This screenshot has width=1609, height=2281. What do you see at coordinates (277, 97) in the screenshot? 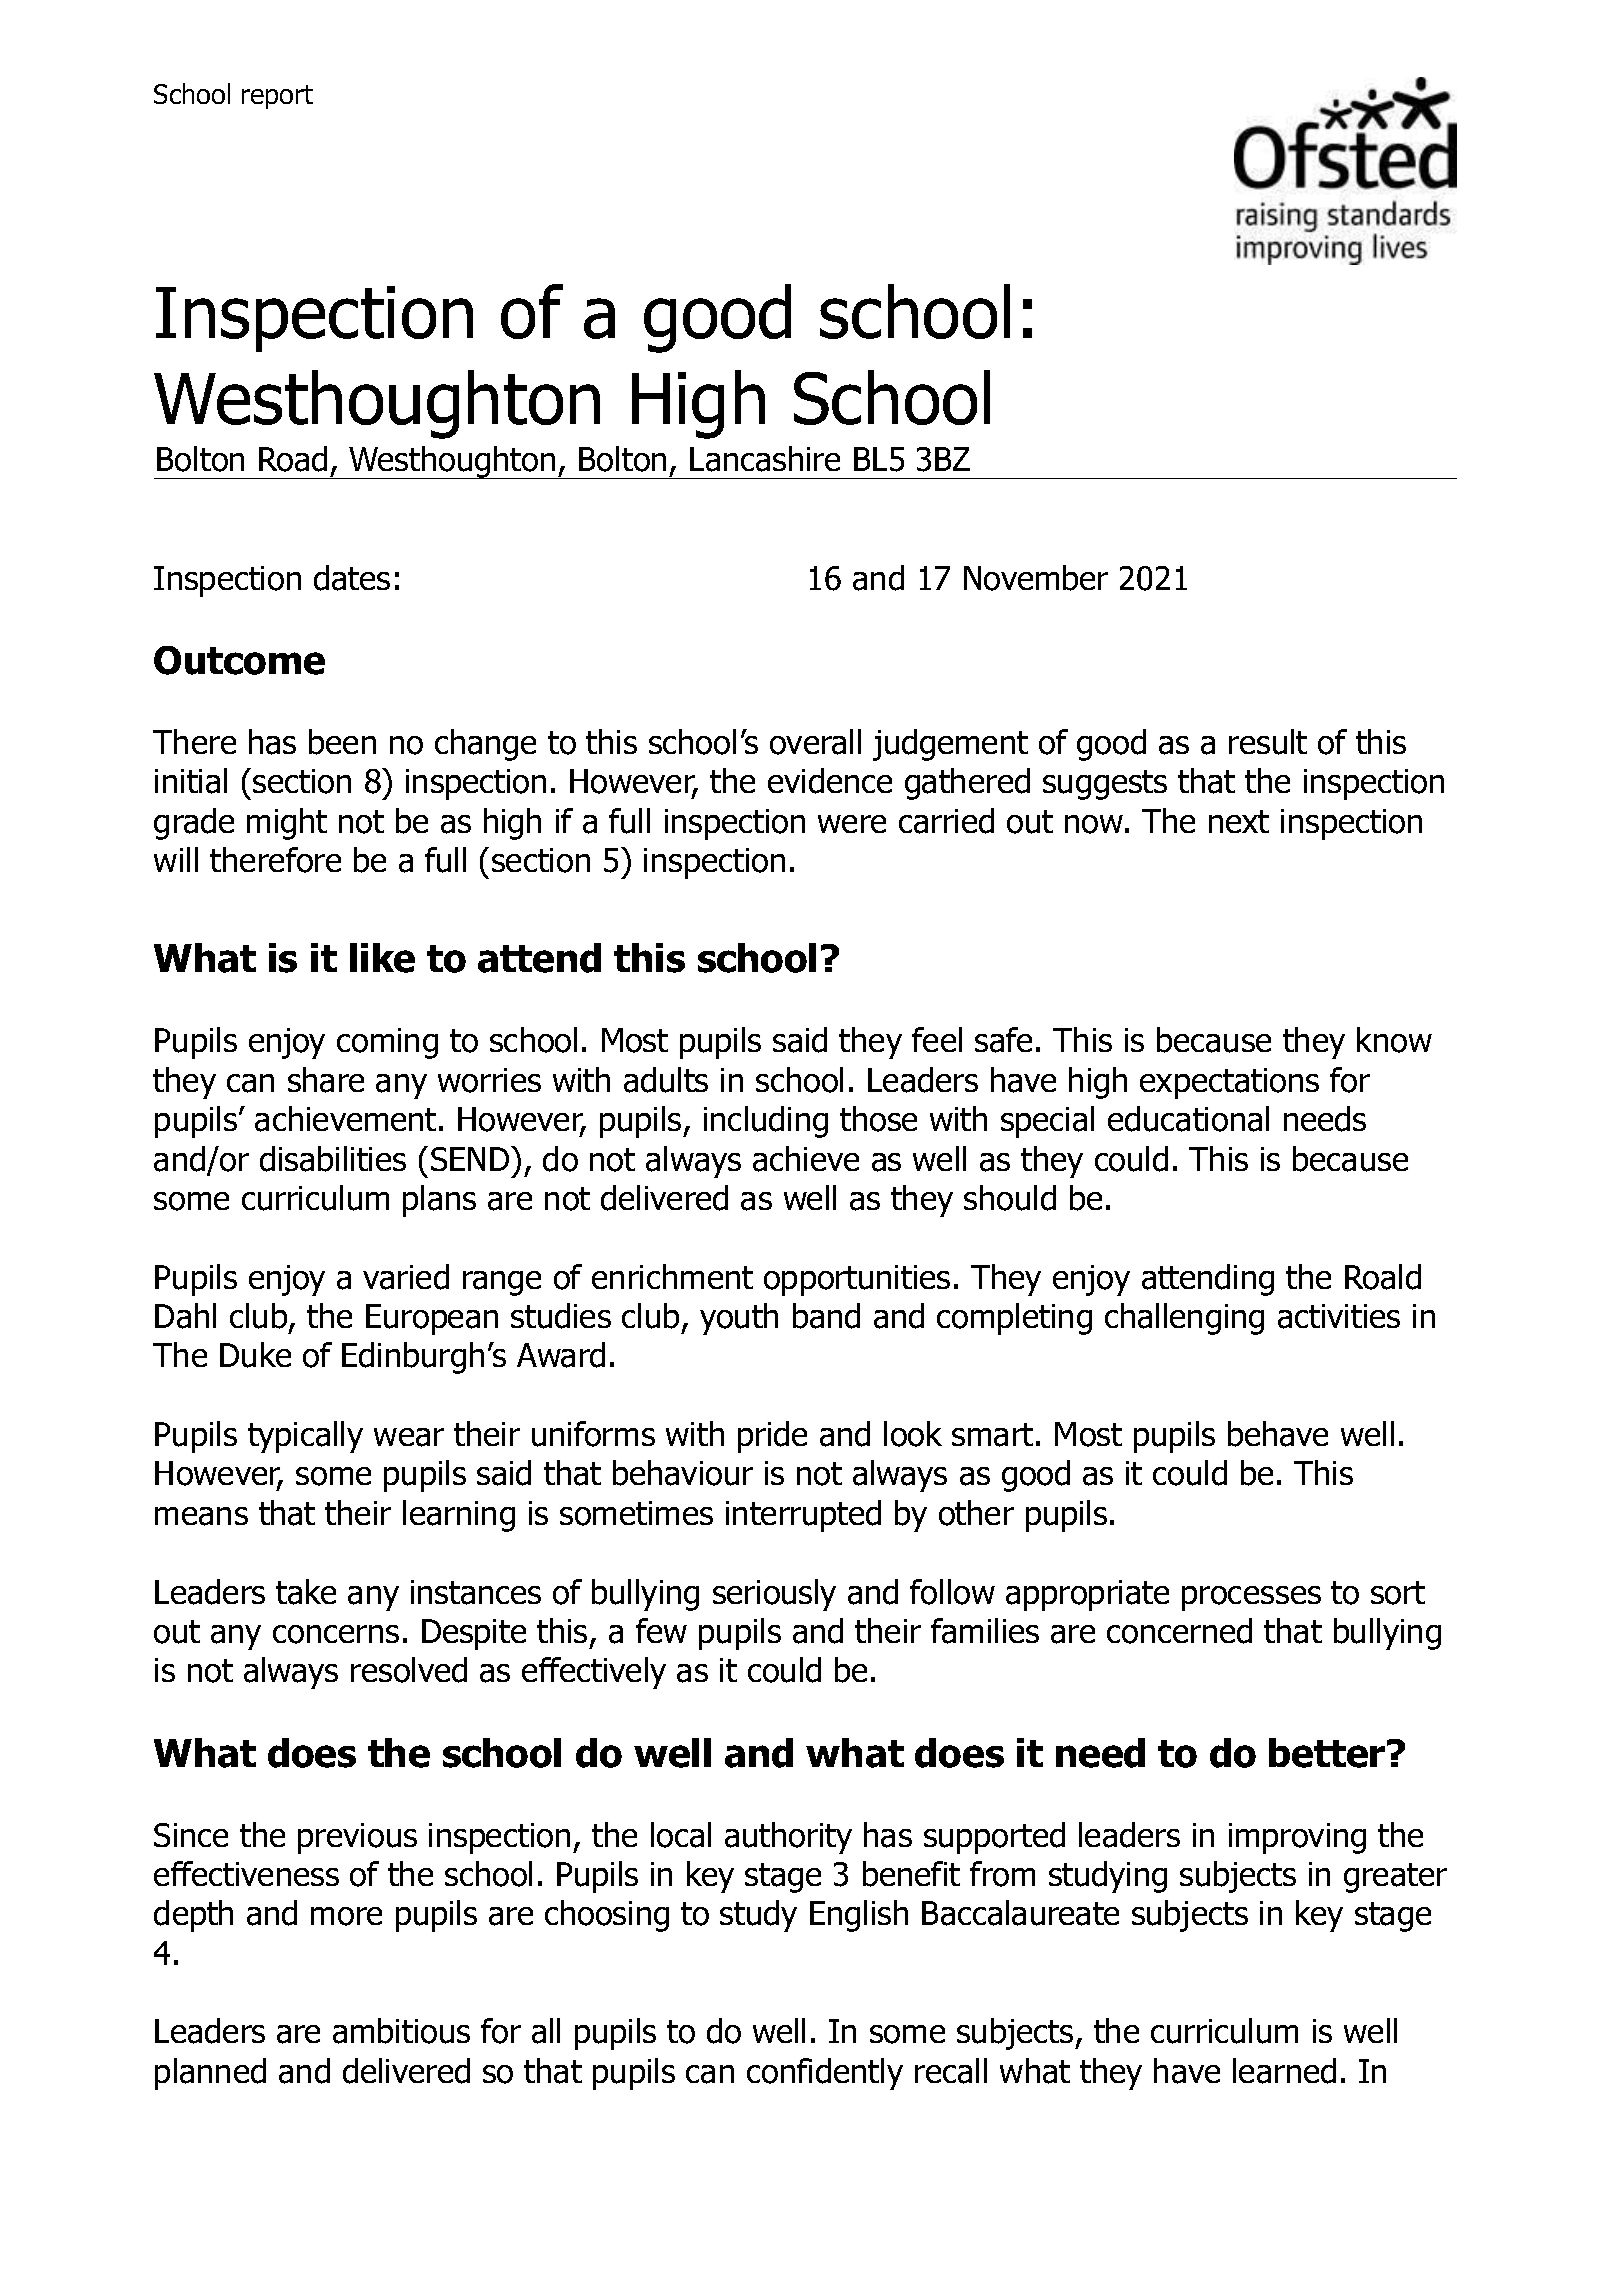
I see `report` at bounding box center [277, 97].
